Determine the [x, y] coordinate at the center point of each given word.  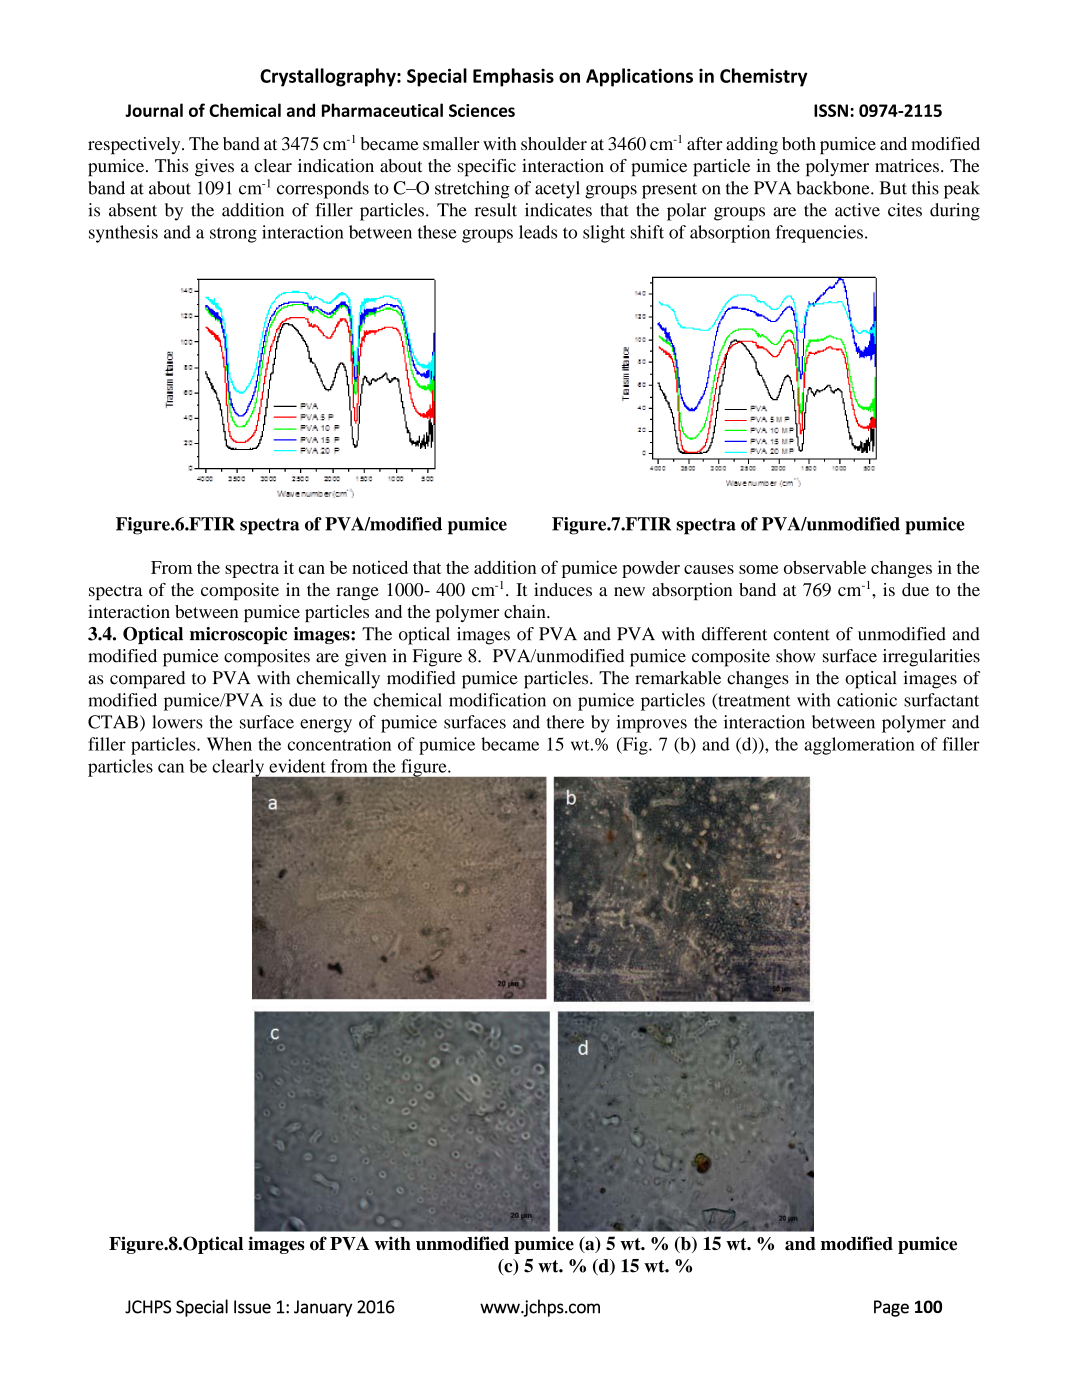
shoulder [554, 144]
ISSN [831, 110]
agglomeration [859, 746]
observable [825, 567]
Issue [252, 1307]
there [565, 722]
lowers [177, 722]
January [323, 1308]
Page [891, 1308]
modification [497, 700]
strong [233, 235]
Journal [154, 110]
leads [538, 232]
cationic [867, 700]
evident [297, 766]
